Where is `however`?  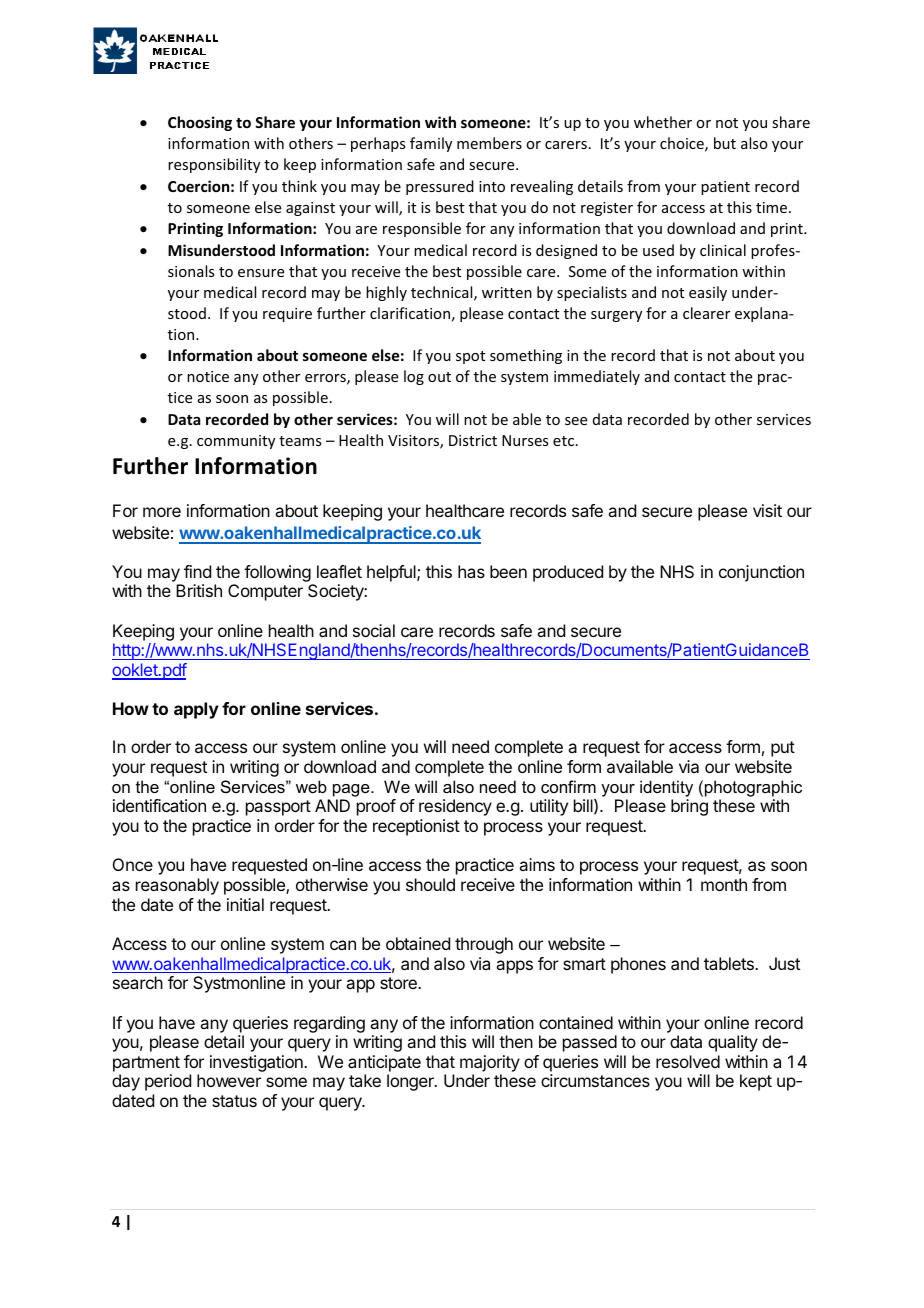 however is located at coordinates (229, 1080).
